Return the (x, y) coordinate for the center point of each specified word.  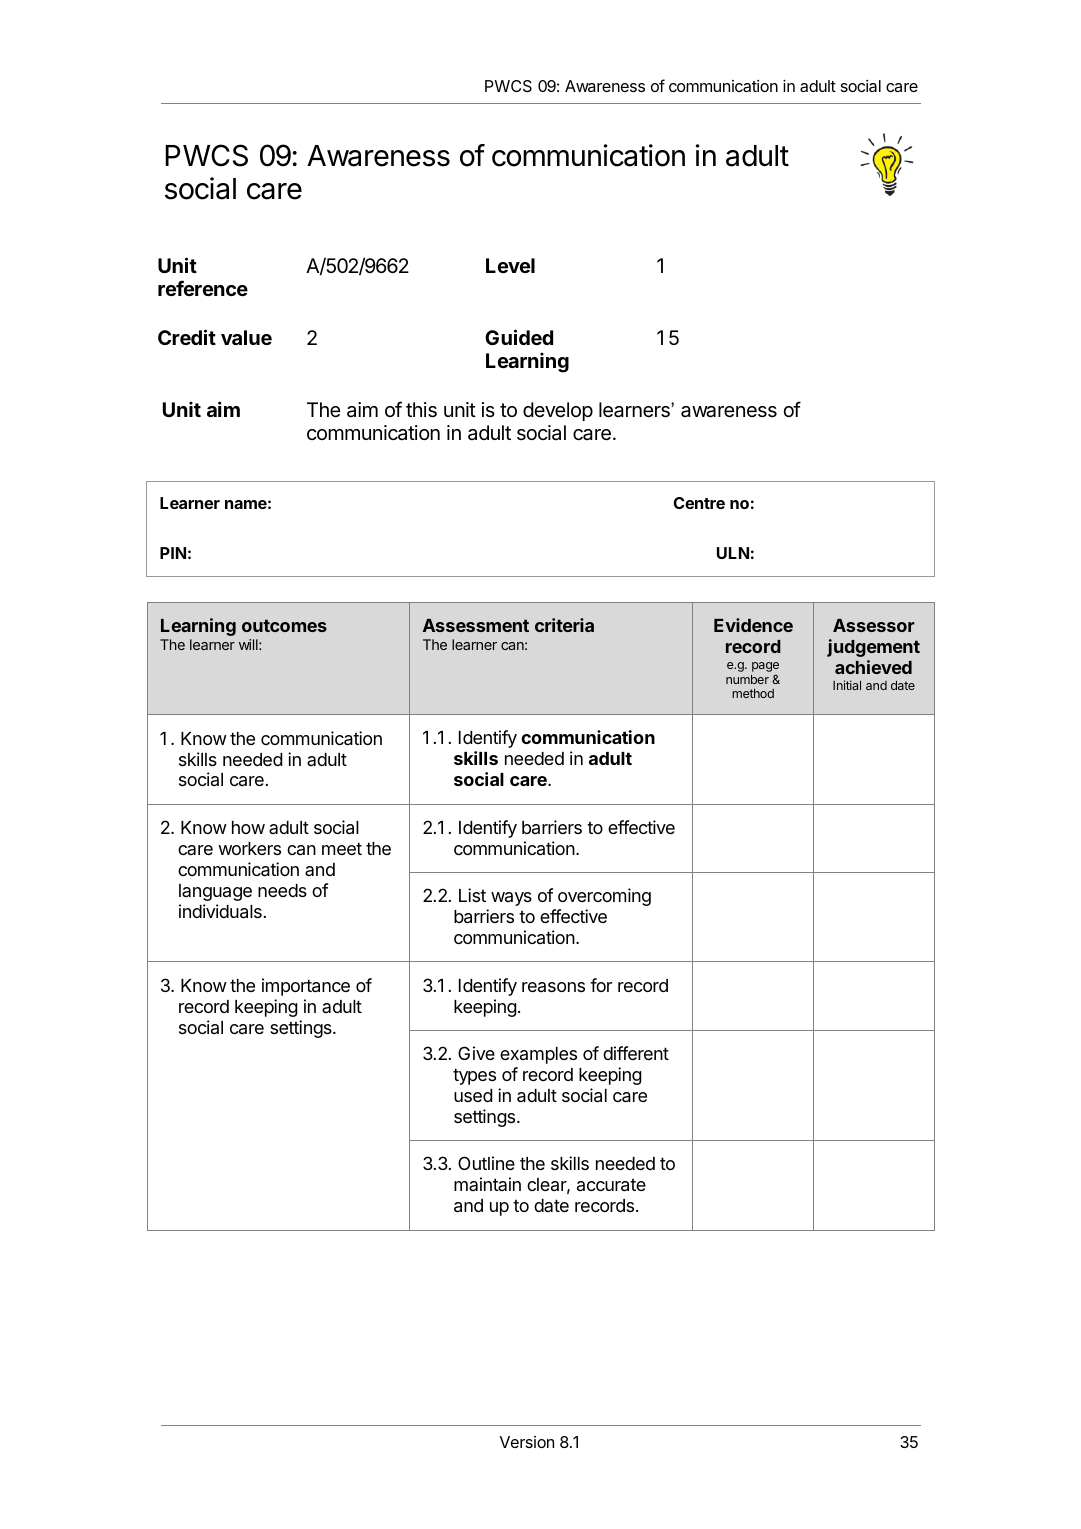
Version (527, 1442)
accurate (611, 1185)
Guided (519, 337)
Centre (699, 503)
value (246, 337)
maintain (487, 1184)
